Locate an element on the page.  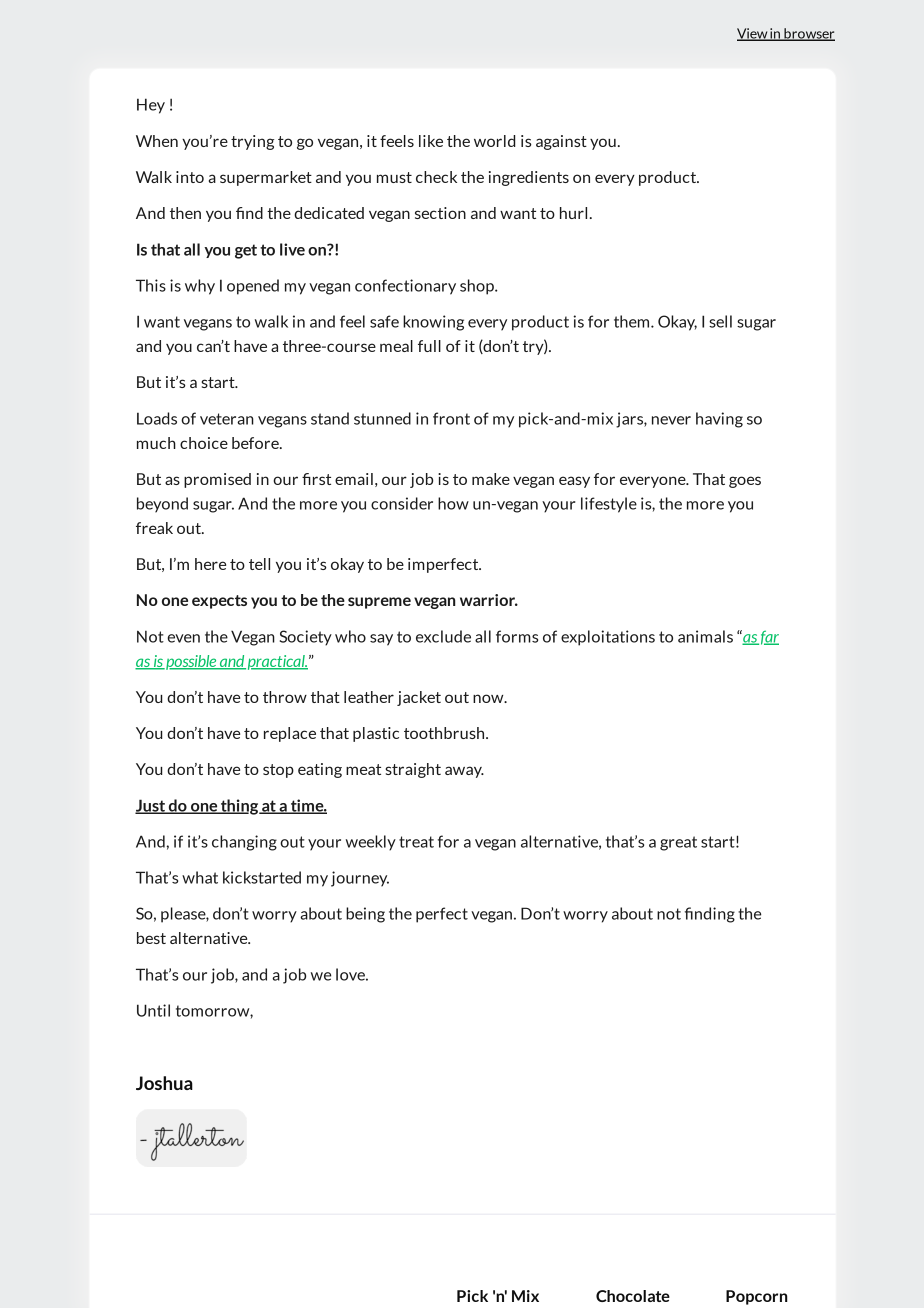
world is located at coordinates (495, 141).
